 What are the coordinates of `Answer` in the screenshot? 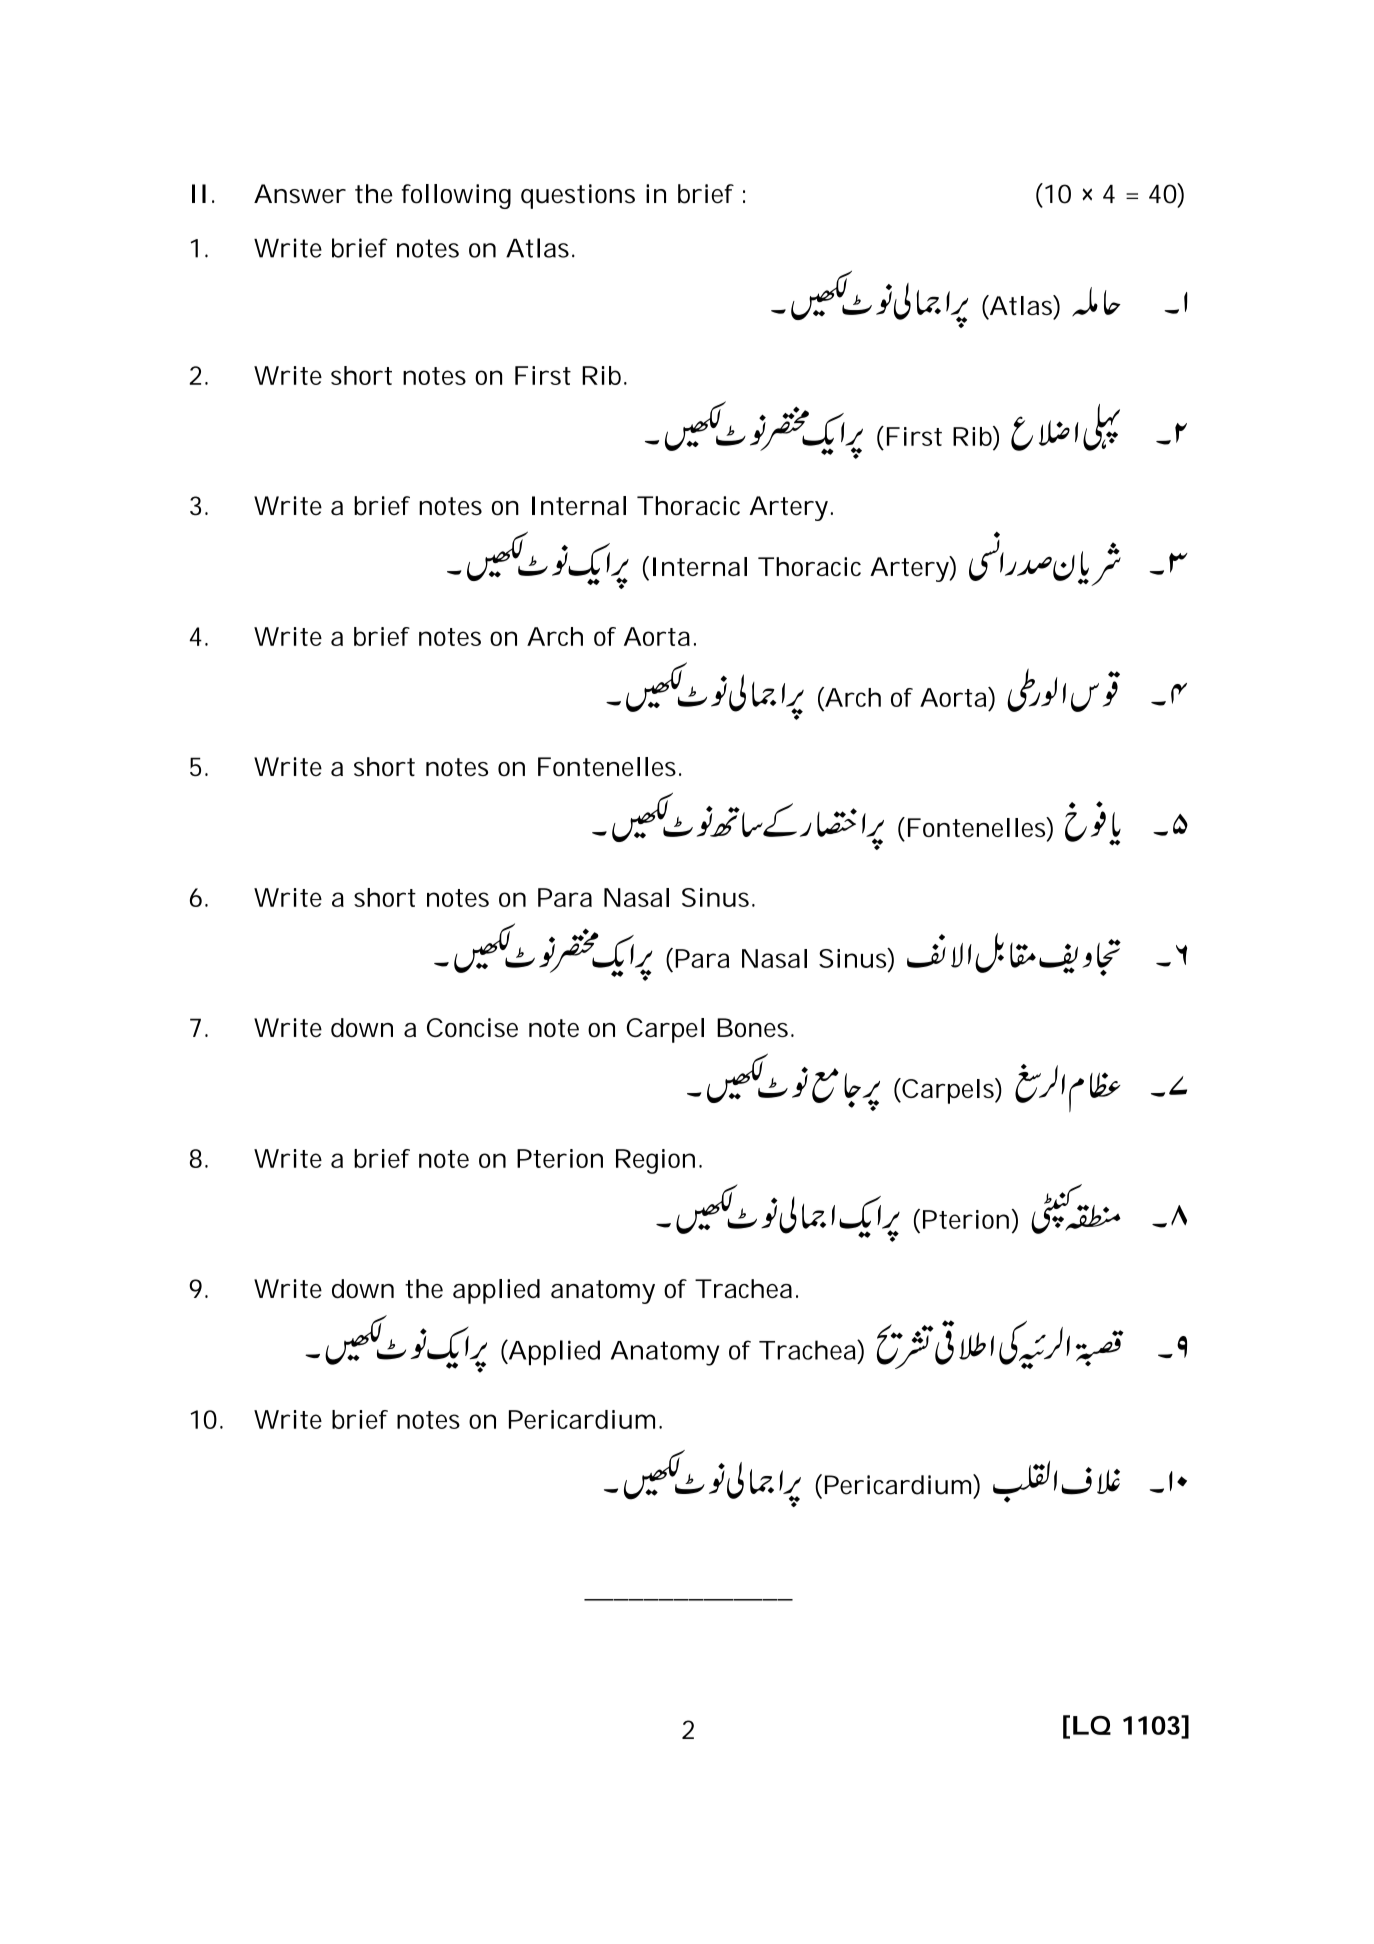 It's located at (300, 194).
